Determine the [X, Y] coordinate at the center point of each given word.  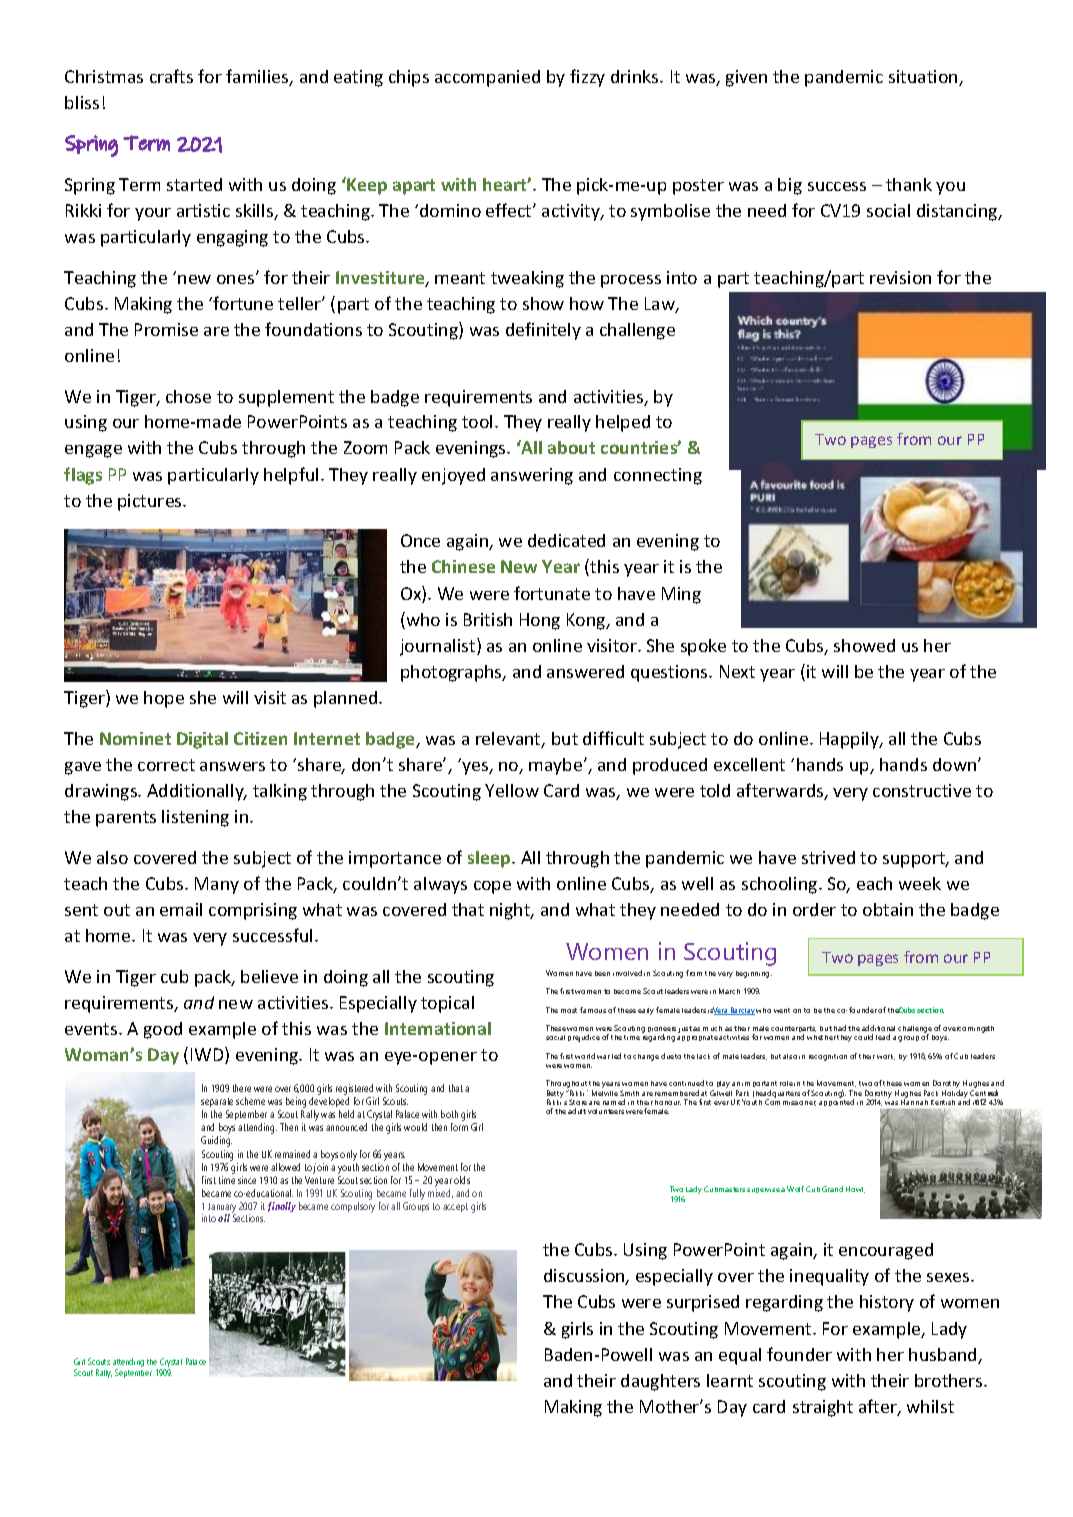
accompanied [487, 78]
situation [924, 78]
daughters [660, 1382]
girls [577, 1330]
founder [799, 1354]
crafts [171, 76]
